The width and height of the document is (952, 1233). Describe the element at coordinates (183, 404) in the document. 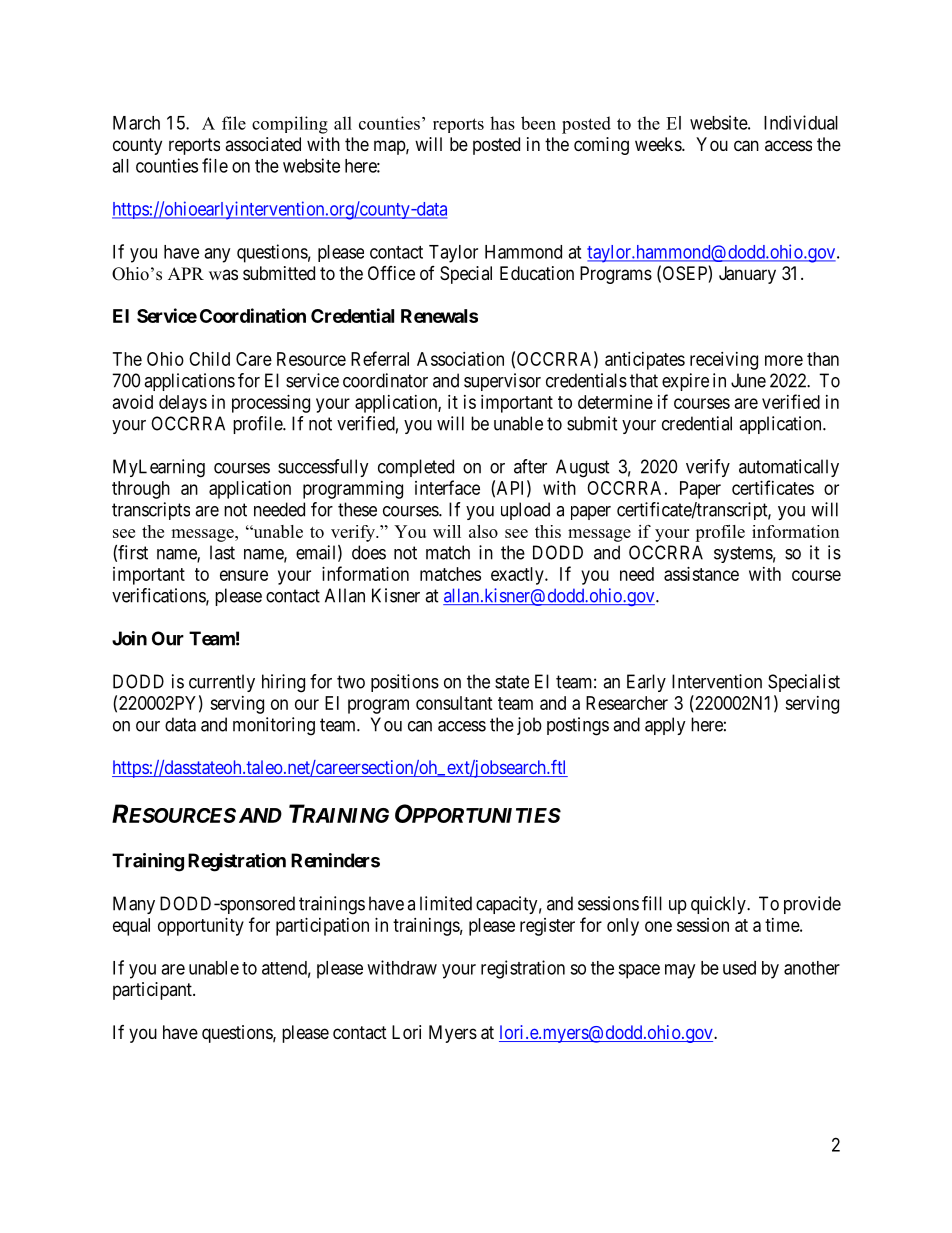

I see `delays` at that location.
